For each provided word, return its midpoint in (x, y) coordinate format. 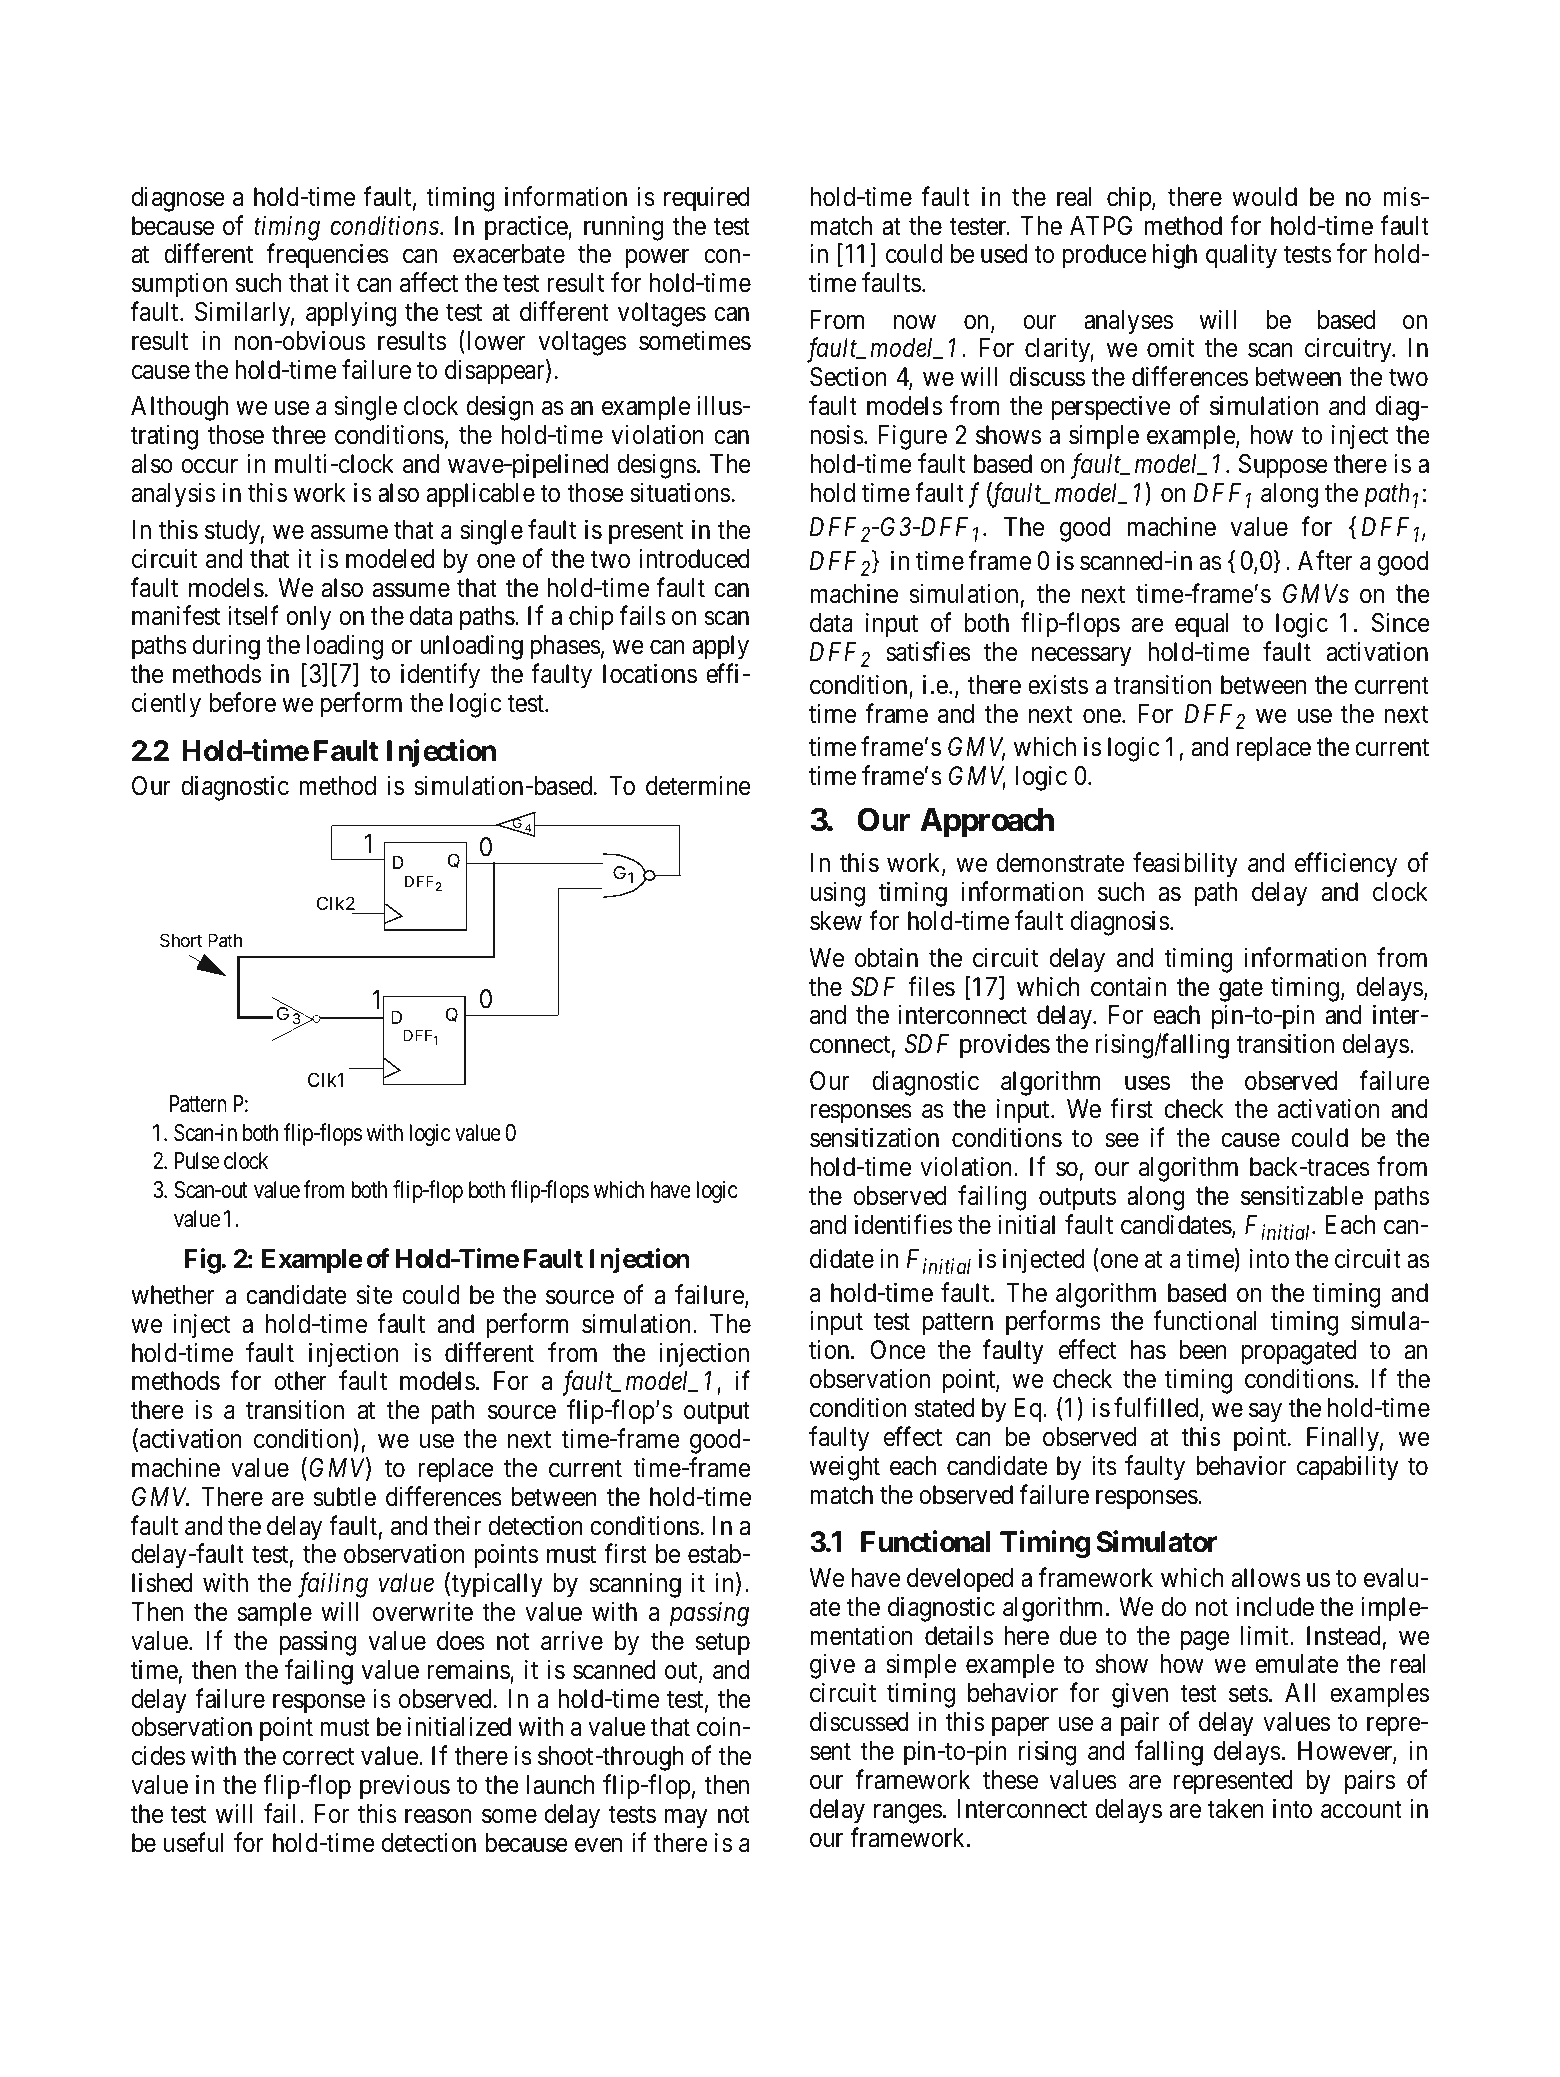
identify (440, 676)
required (706, 199)
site (375, 1294)
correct (318, 1757)
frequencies (328, 256)
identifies (903, 1225)
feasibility (1185, 865)
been (1203, 1350)
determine (698, 786)
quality (1241, 256)
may (686, 1819)
